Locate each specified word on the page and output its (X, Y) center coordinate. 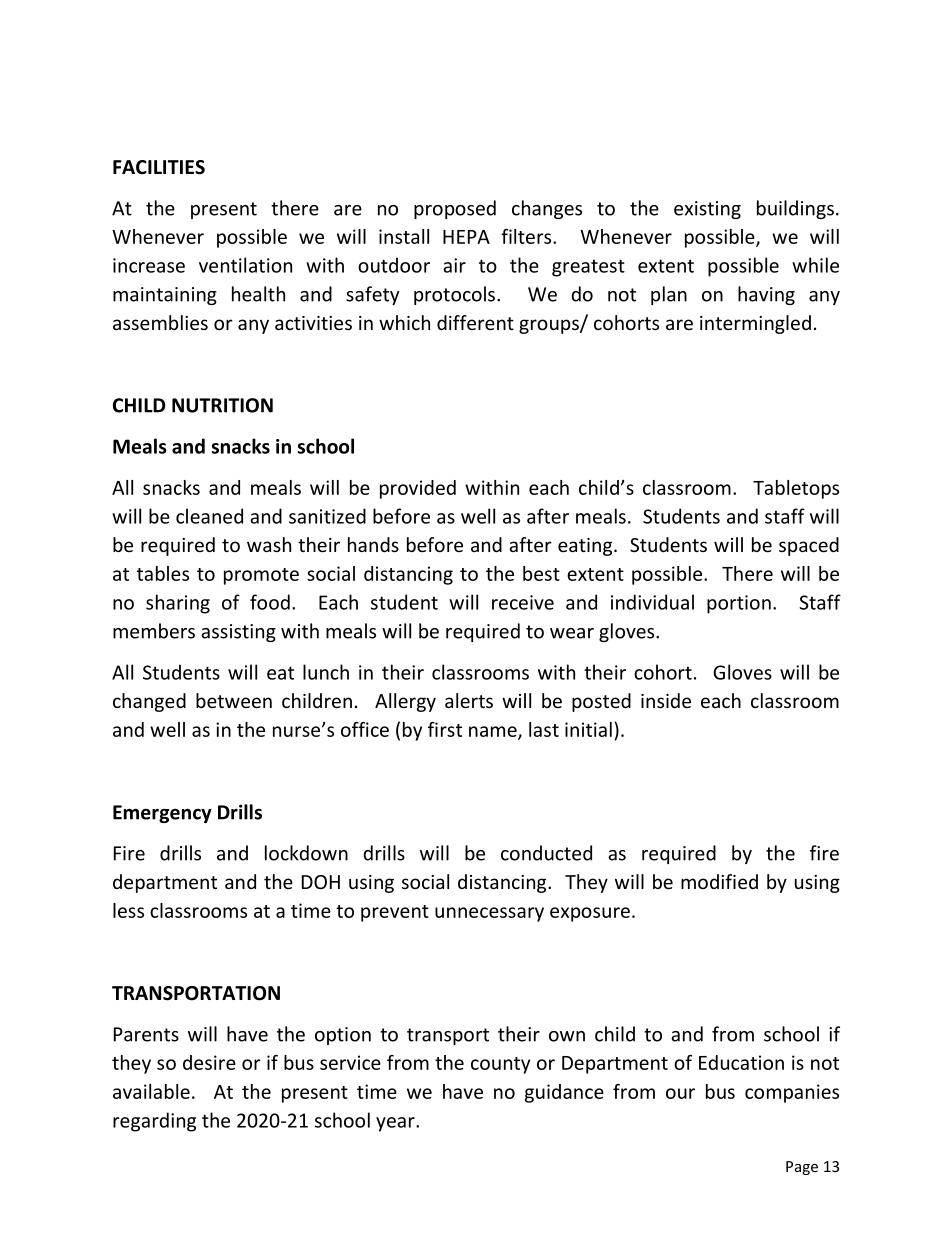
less (128, 910)
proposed (455, 209)
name (494, 732)
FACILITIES (159, 167)
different (475, 322)
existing (707, 210)
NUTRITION (222, 405)
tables (163, 573)
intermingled (755, 324)
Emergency (162, 814)
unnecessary (489, 914)
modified (719, 881)
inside (666, 700)
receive (523, 602)
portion (739, 604)
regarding (154, 1122)
